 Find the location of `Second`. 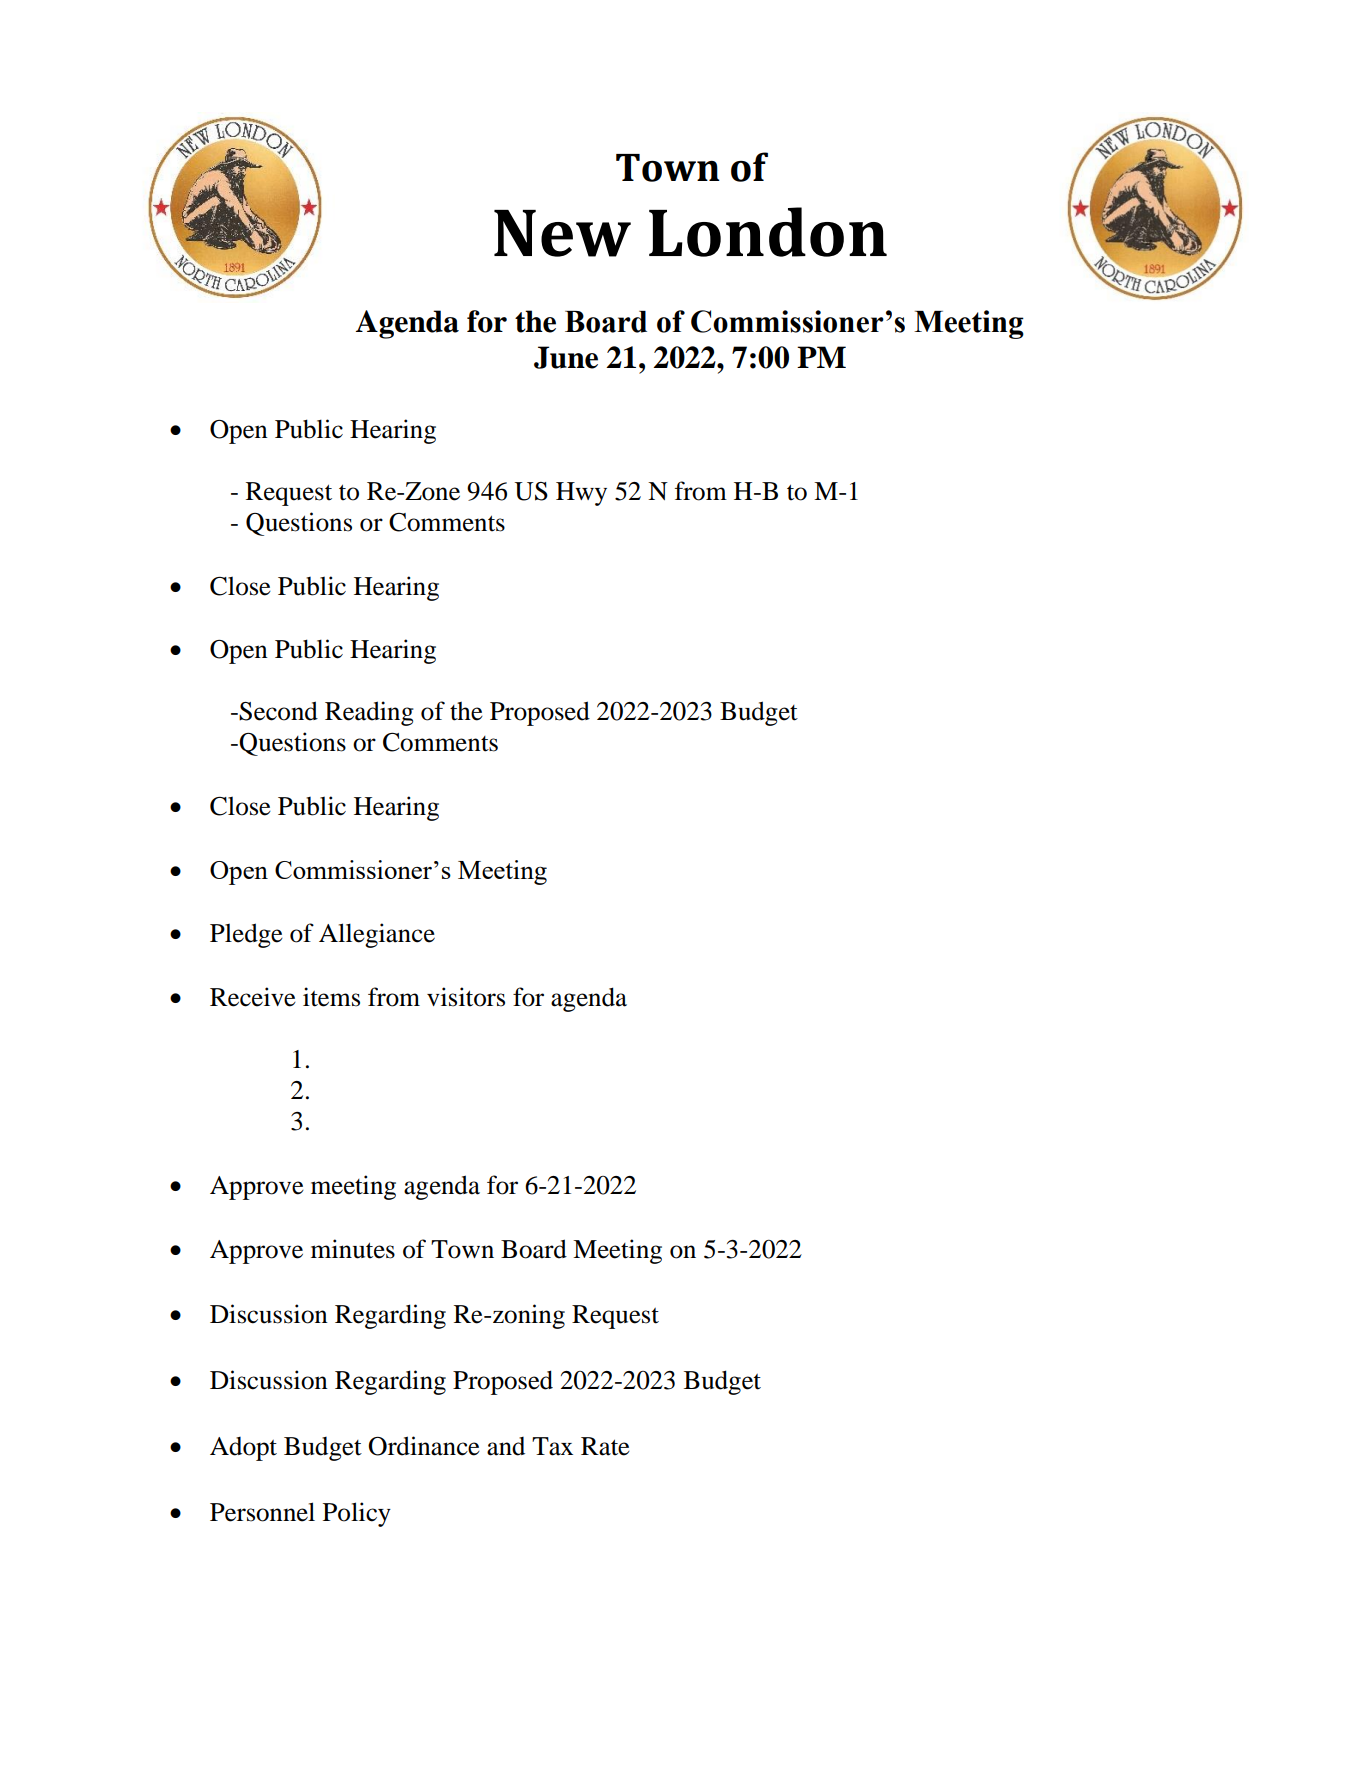

Second is located at coordinates (278, 711).
